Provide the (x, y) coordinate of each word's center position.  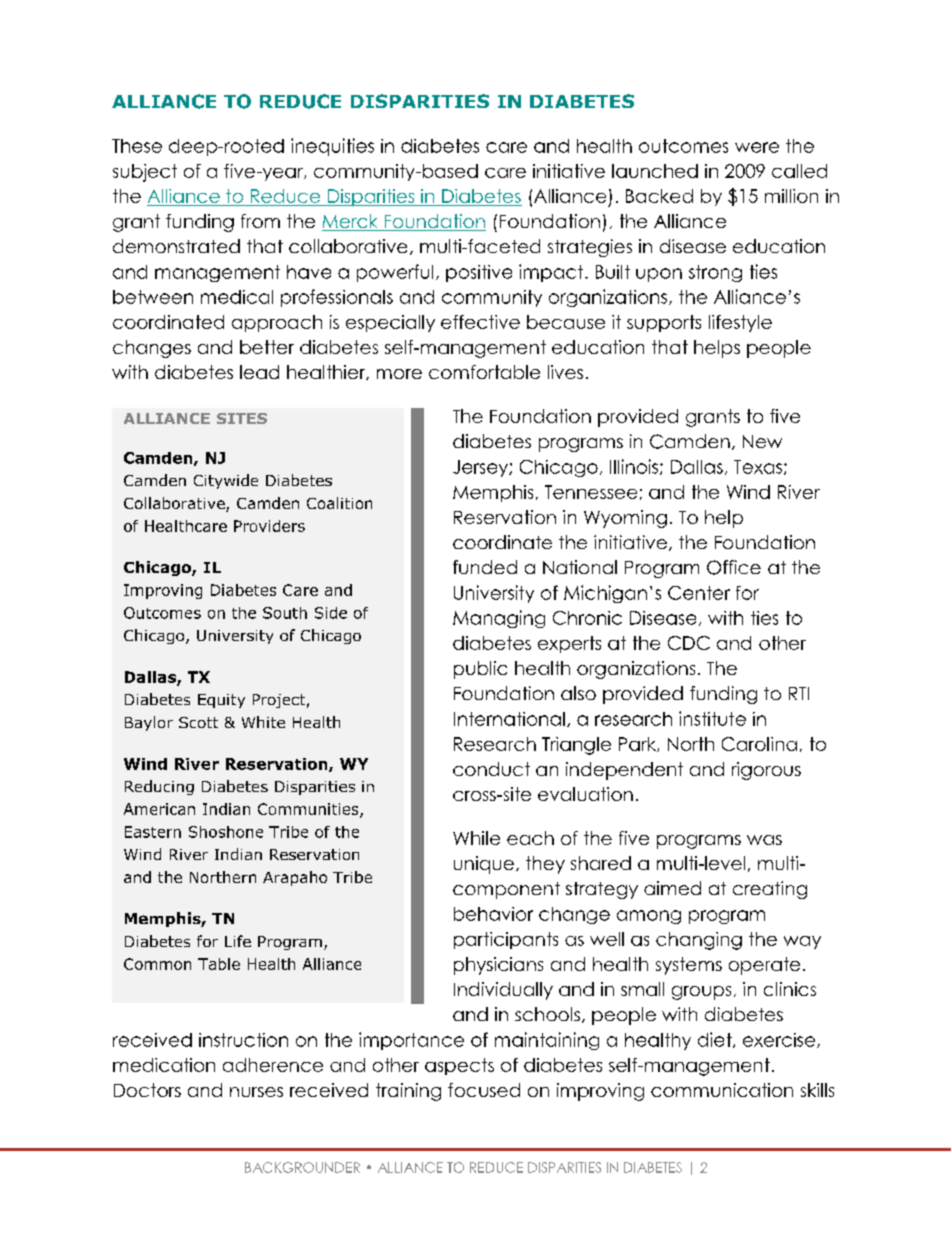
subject (145, 173)
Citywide (226, 481)
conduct (491, 769)
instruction (243, 1040)
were (757, 147)
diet (716, 1040)
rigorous (766, 771)
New (762, 441)
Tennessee (591, 492)
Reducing (159, 787)
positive (479, 273)
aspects (459, 1066)
